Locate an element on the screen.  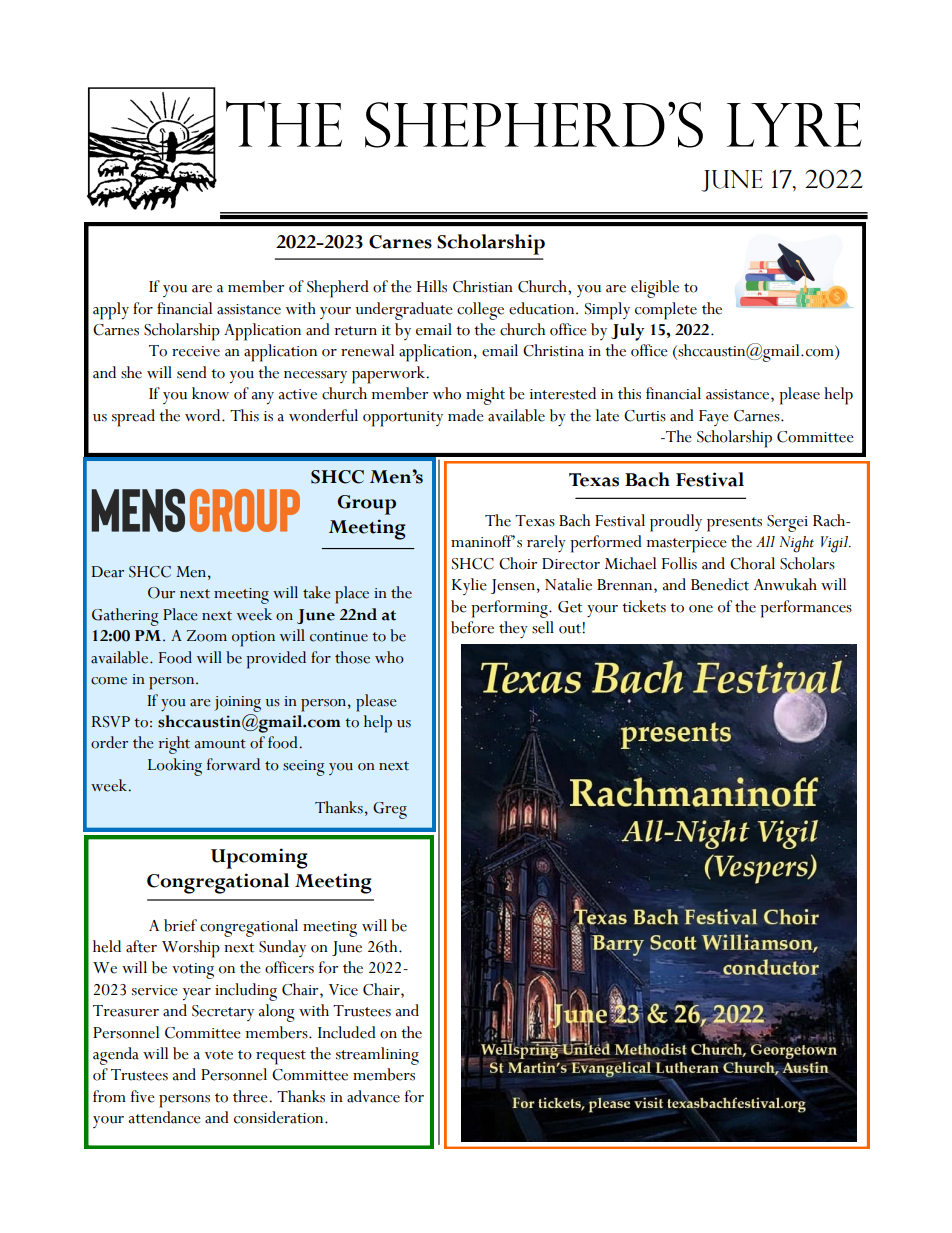
Christian is located at coordinates (483, 286).
